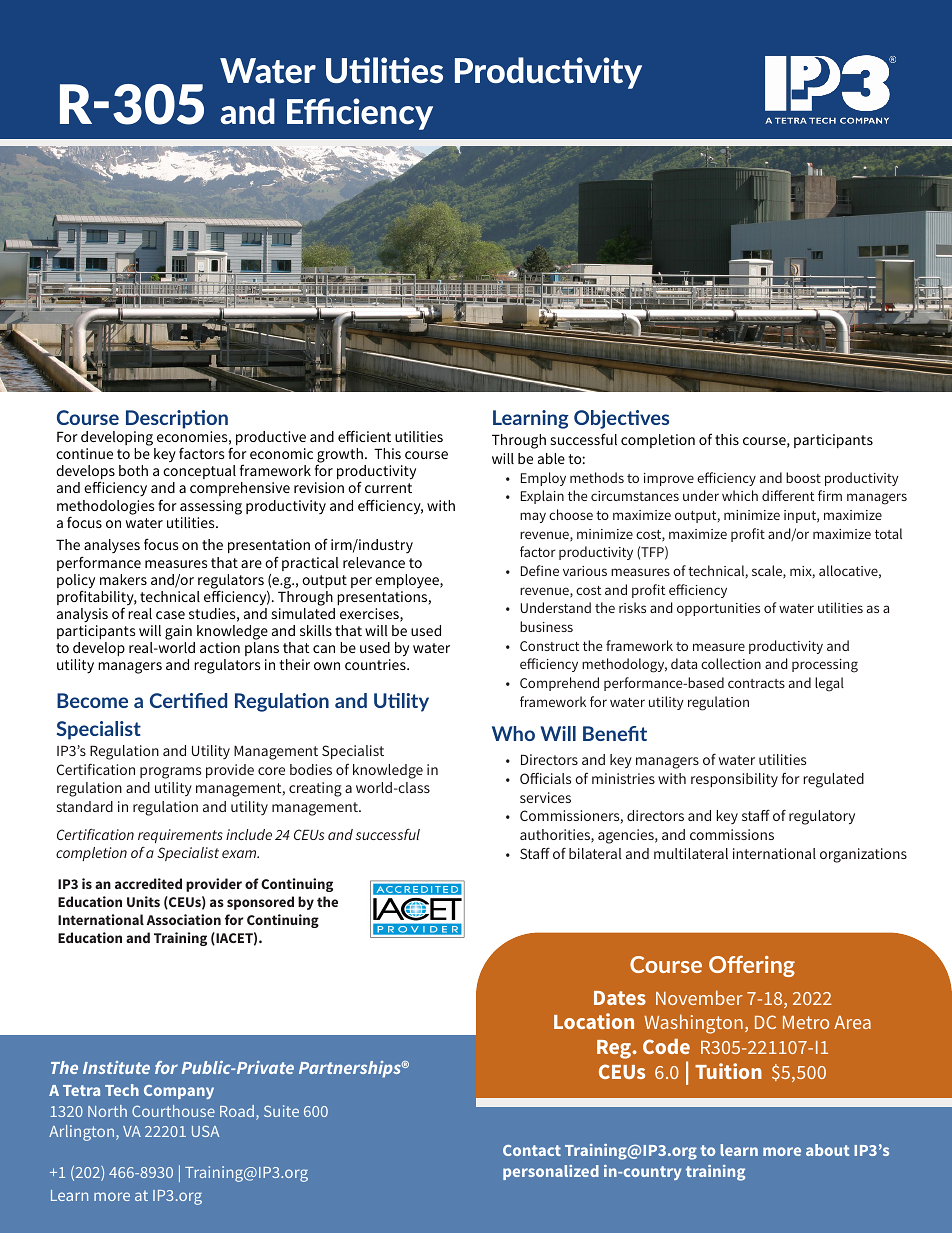  Describe the element at coordinates (752, 966) in the document. I see `Offering` at that location.
